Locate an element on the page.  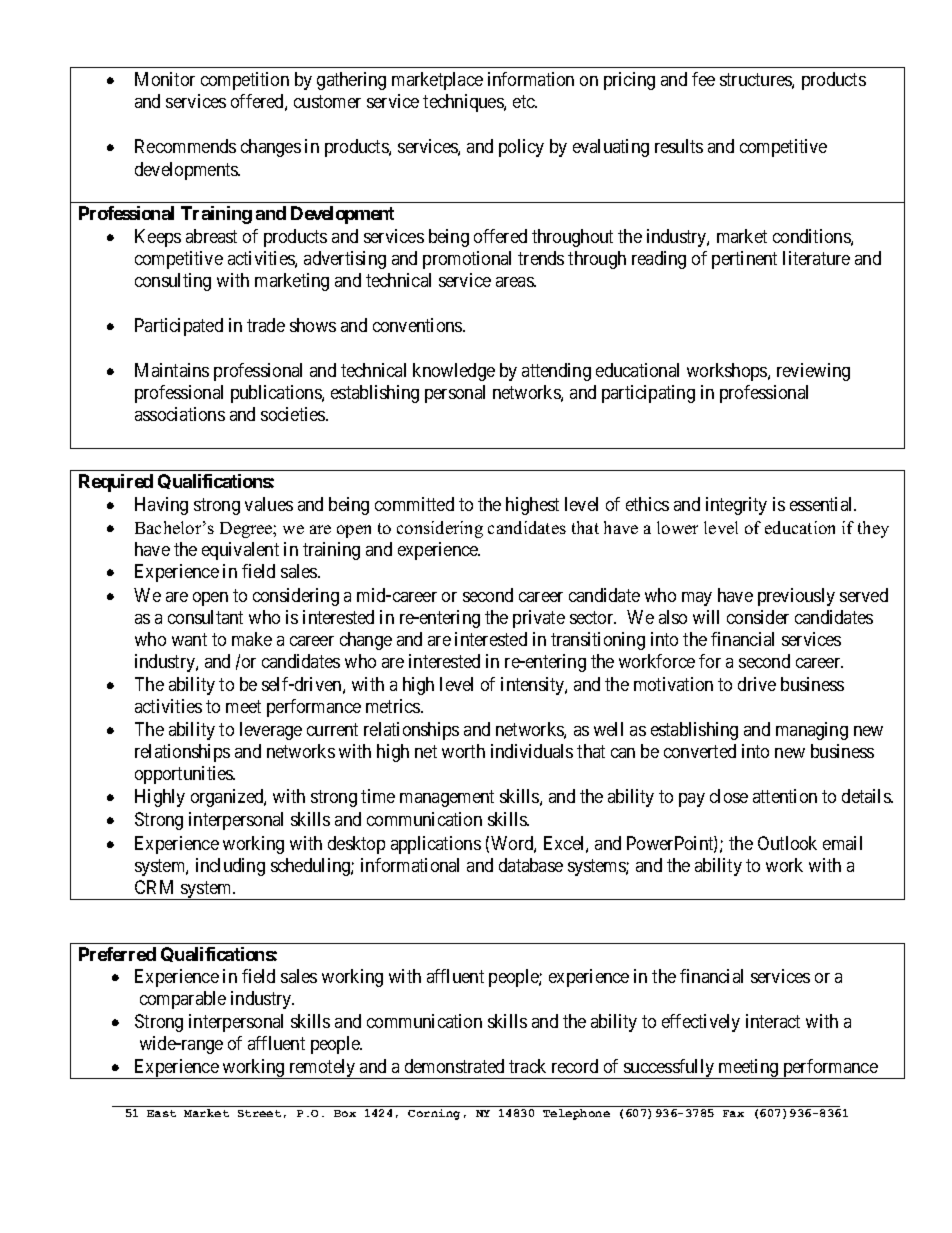
knowledge is located at coordinates (454, 372).
